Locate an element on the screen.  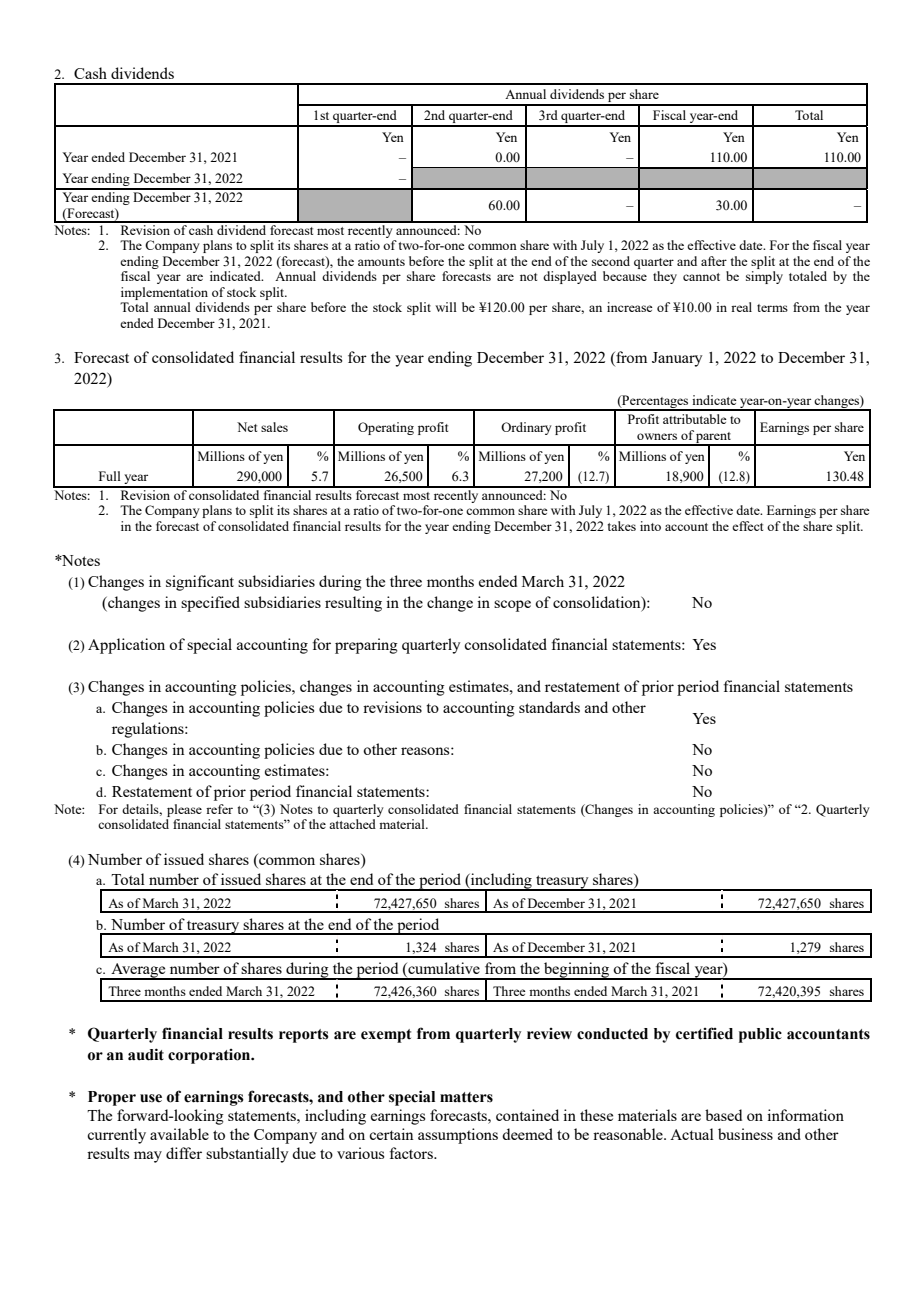
implementation is located at coordinates (164, 293).
